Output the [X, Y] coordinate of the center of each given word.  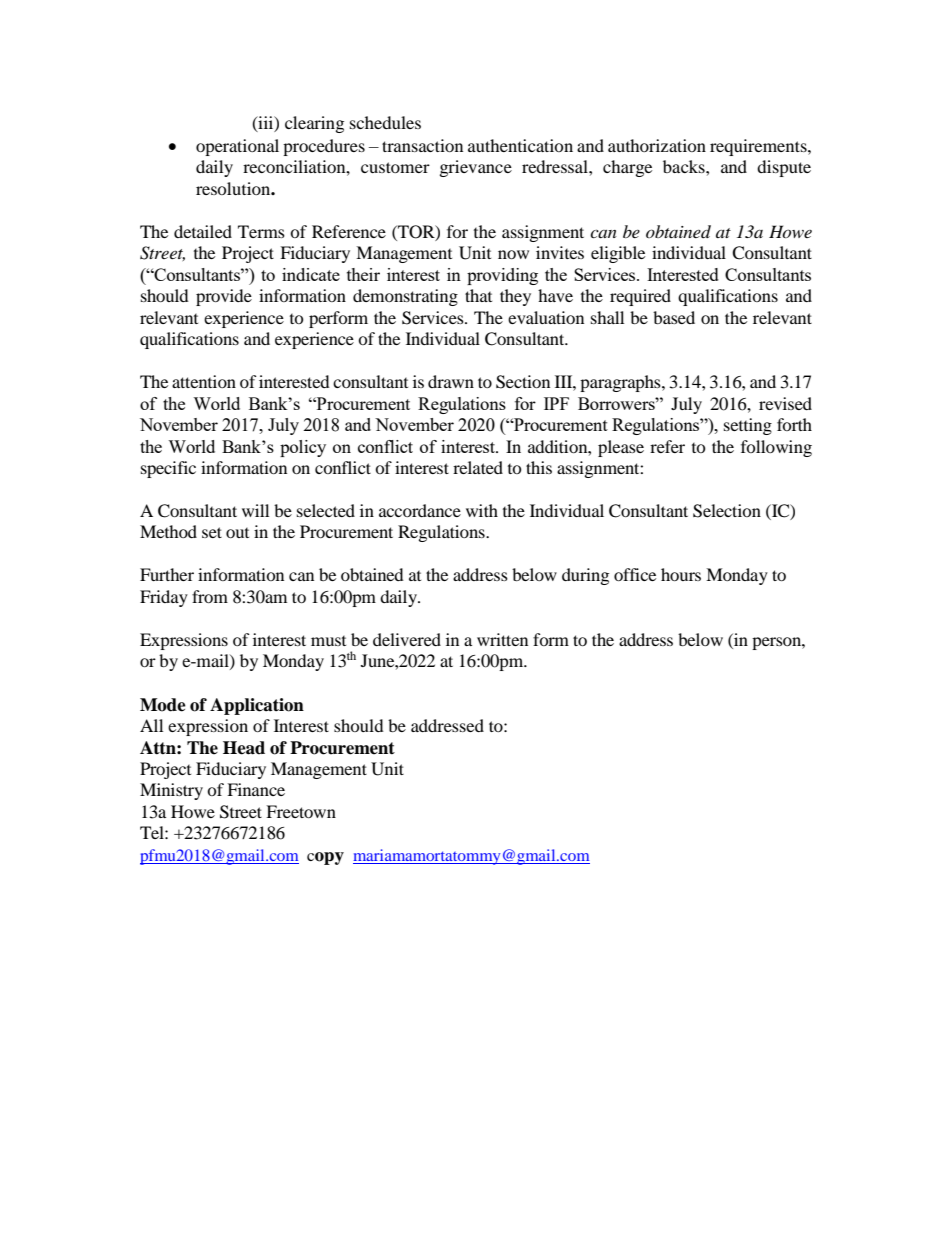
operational [237, 147]
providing [502, 276]
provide [224, 297]
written [502, 639]
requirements [759, 147]
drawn [451, 381]
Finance [256, 789]
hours [681, 574]
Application [257, 706]
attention [204, 381]
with [482, 510]
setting [748, 426]
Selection [727, 511]
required [640, 297]
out [237, 533]
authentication [520, 145]
